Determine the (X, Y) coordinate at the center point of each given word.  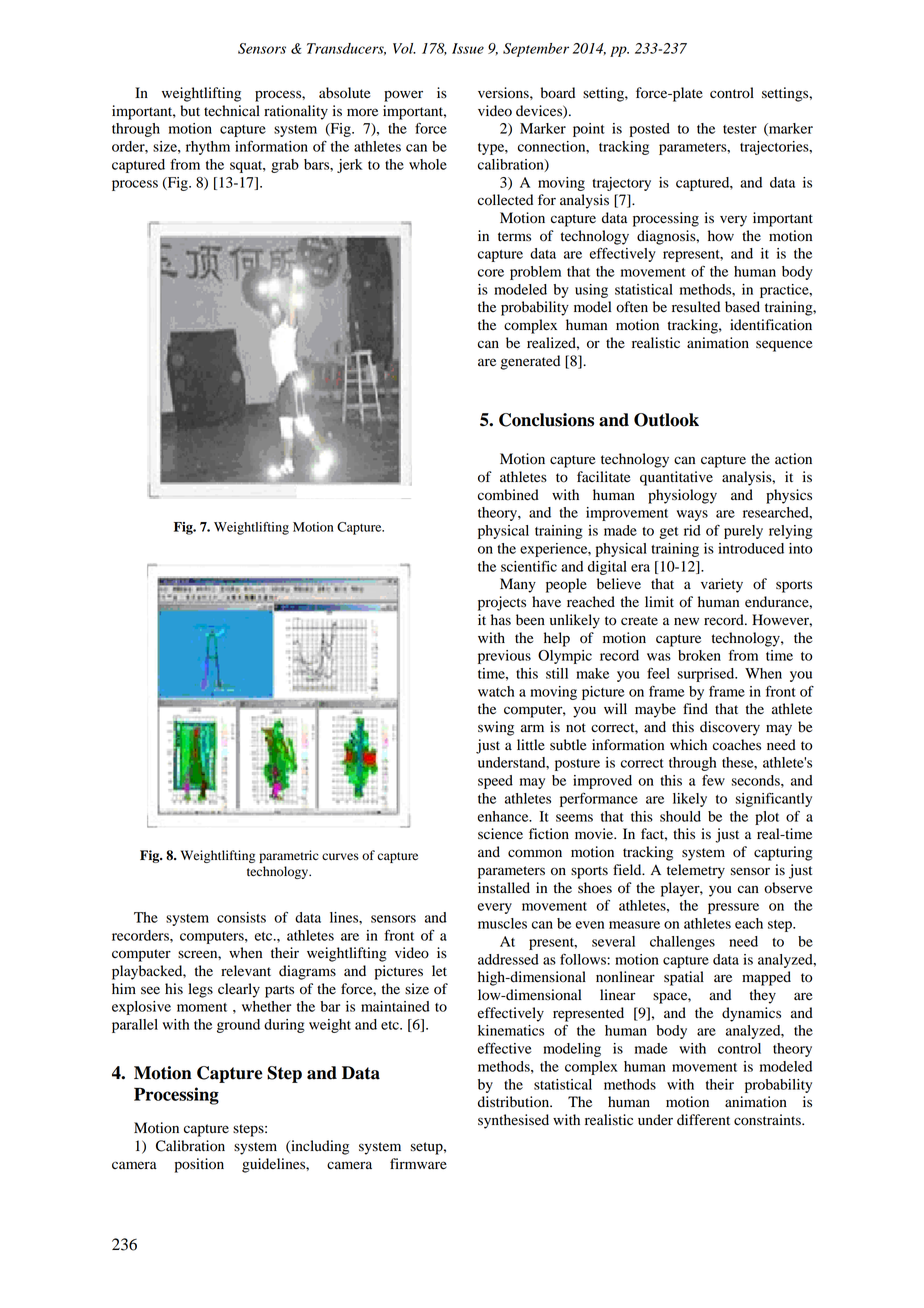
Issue (468, 48)
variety (722, 585)
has (501, 620)
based (742, 307)
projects (502, 603)
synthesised (513, 1121)
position (199, 1165)
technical (232, 111)
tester (740, 129)
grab (285, 166)
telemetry (696, 871)
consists (241, 917)
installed (504, 888)
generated (530, 362)
